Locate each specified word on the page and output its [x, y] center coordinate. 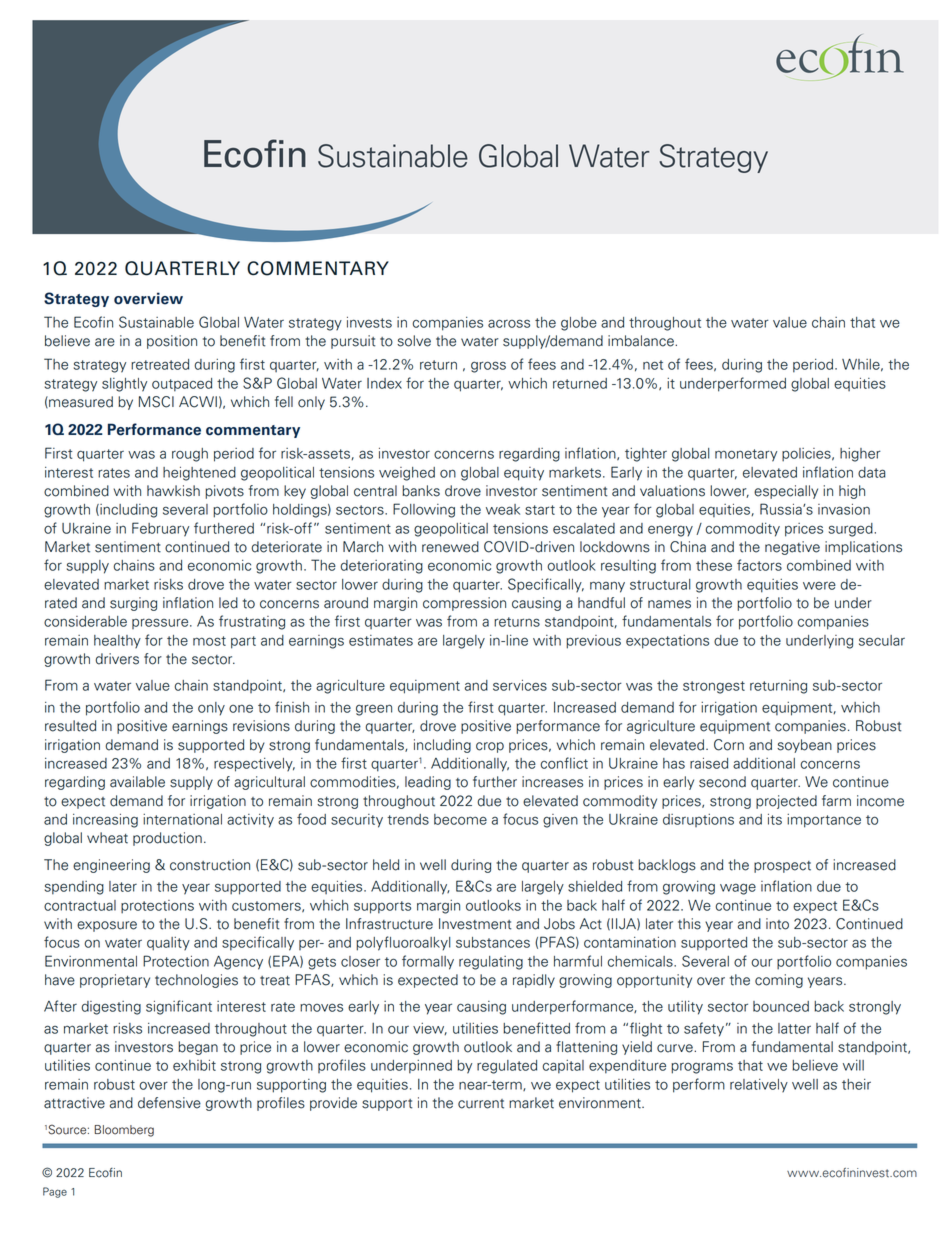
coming [779, 981]
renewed [450, 547]
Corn [729, 745]
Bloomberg [124, 1131]
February [160, 529]
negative [792, 548]
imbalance [642, 341]
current [481, 1104]
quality [168, 944]
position [172, 342]
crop [490, 747]
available [137, 782]
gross [488, 367]
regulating [491, 963]
